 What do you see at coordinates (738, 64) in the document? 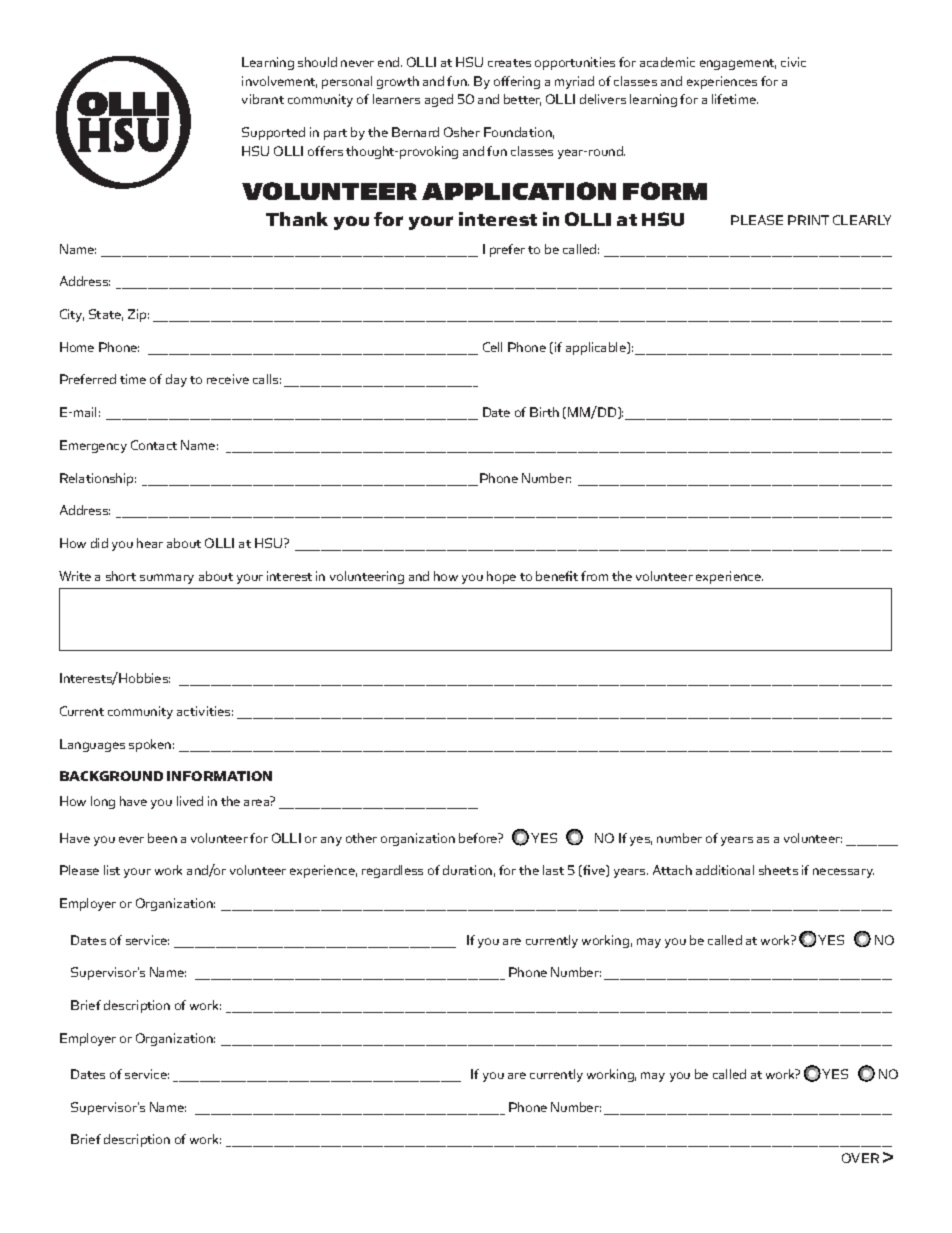
I see `engagement` at bounding box center [738, 64].
